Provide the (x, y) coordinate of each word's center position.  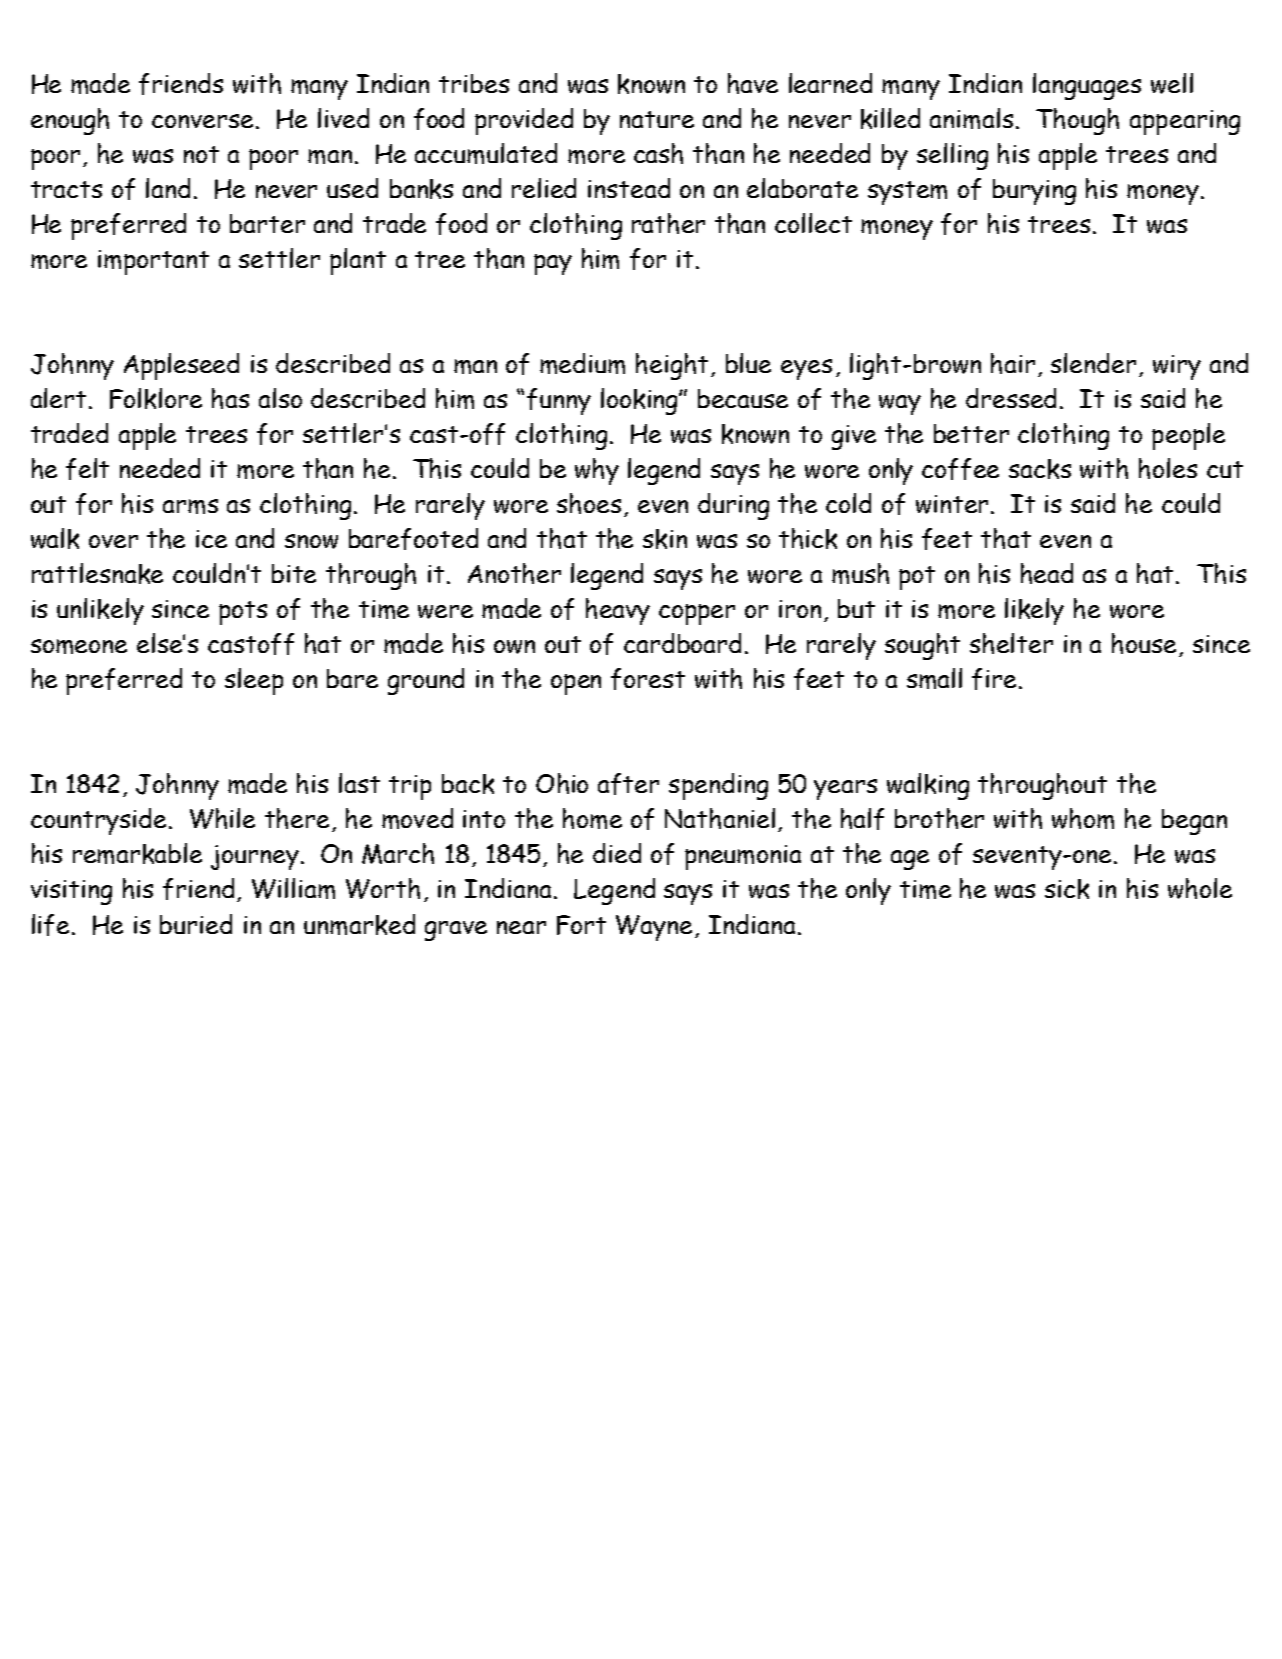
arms (190, 506)
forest (648, 679)
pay (553, 264)
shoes (589, 503)
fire (996, 679)
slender (1093, 363)
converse (204, 121)
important (153, 262)
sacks (1040, 469)
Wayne (656, 928)
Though (1077, 121)
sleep (254, 681)
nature (657, 119)
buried (196, 924)
